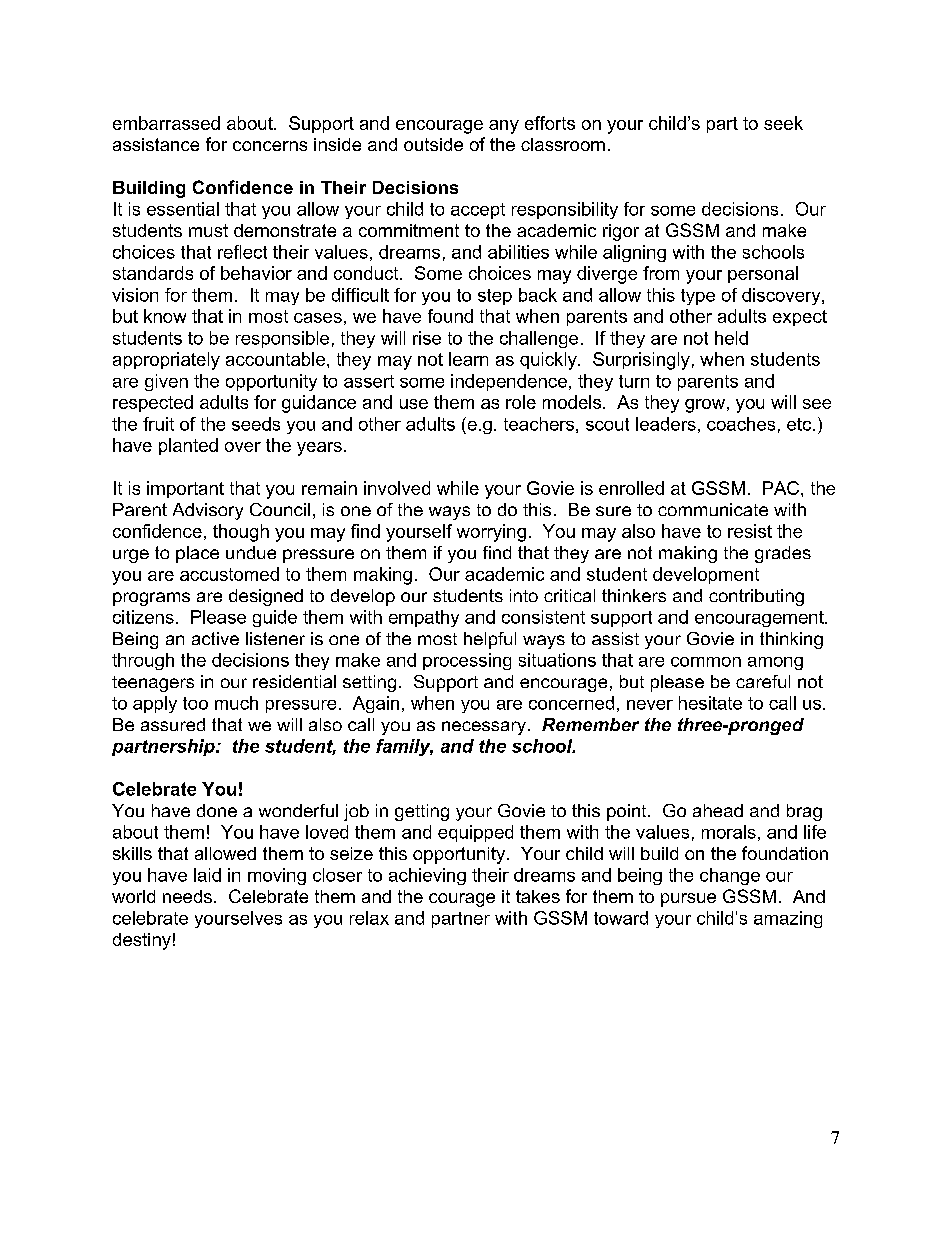 This image has width=952, height=1233. What do you see at coordinates (750, 531) in the image?
I see `resist` at bounding box center [750, 531].
